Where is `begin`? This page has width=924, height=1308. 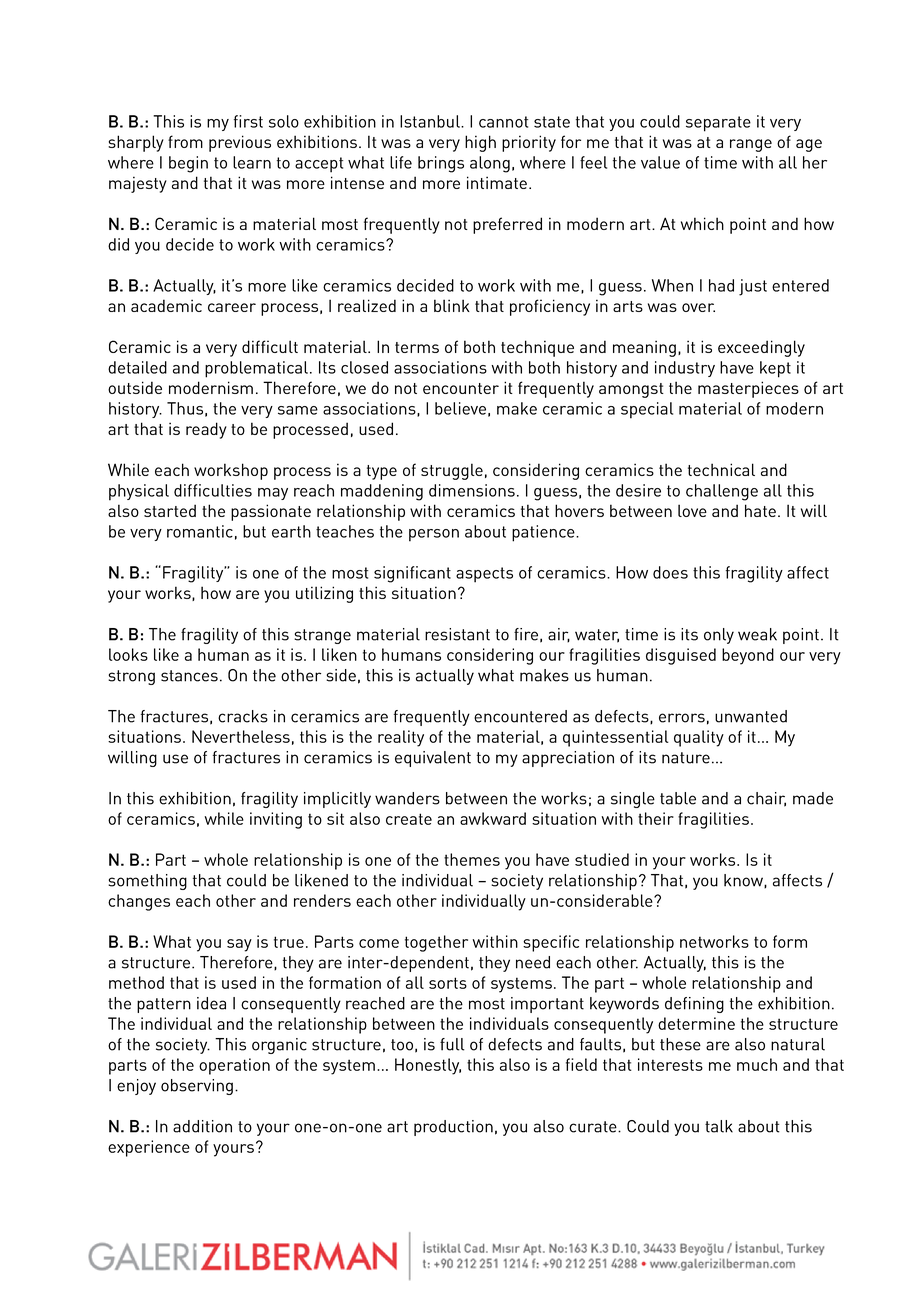
begin is located at coordinates (188, 164).
